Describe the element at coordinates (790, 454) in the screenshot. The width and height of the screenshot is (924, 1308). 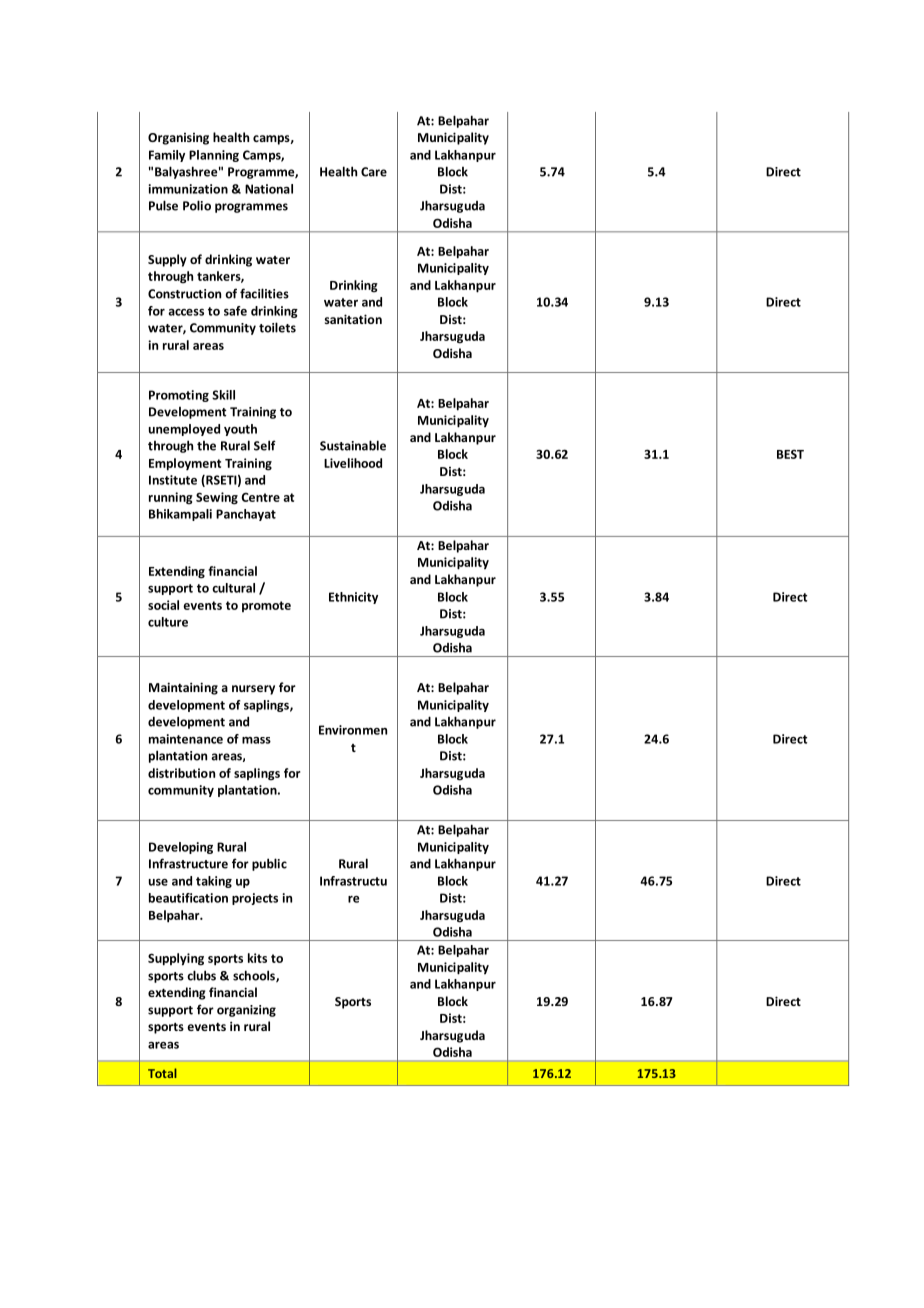
I see `BEST` at that location.
